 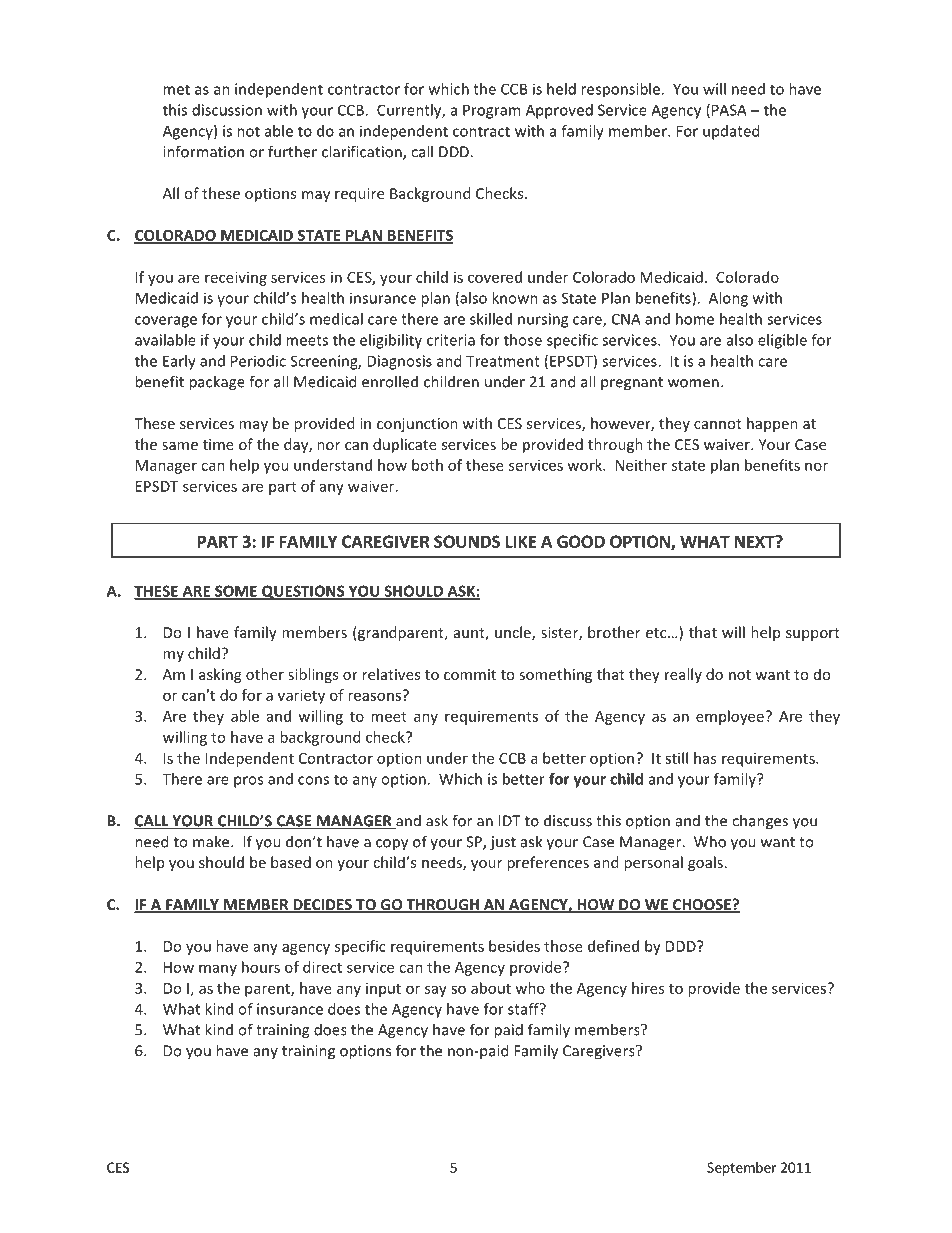 I want to click on asking, so click(x=220, y=675).
